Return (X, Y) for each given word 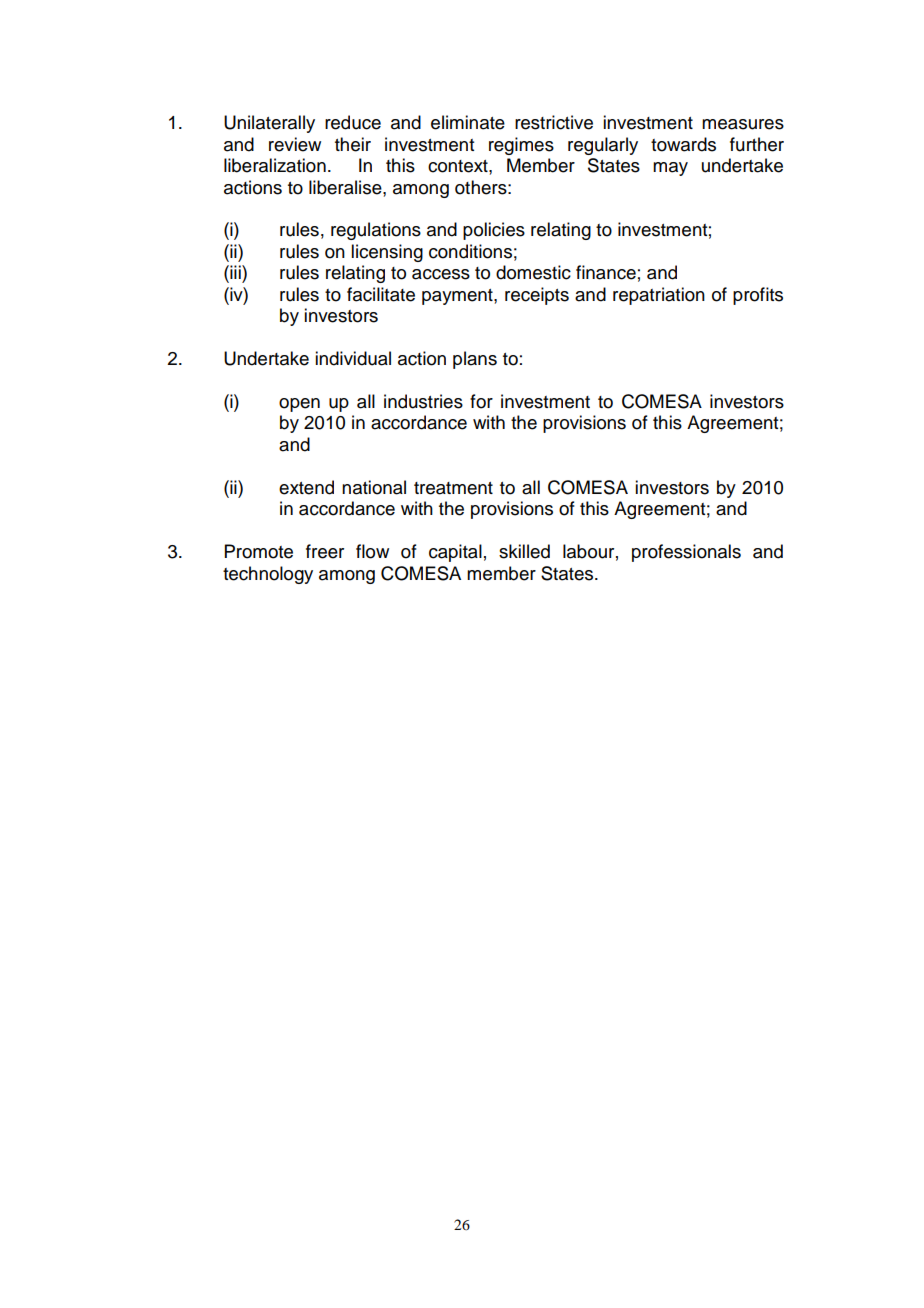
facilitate (381, 294)
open (299, 405)
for (481, 401)
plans (475, 360)
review (295, 144)
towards (683, 144)
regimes (521, 146)
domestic (533, 272)
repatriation (659, 296)
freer (325, 551)
